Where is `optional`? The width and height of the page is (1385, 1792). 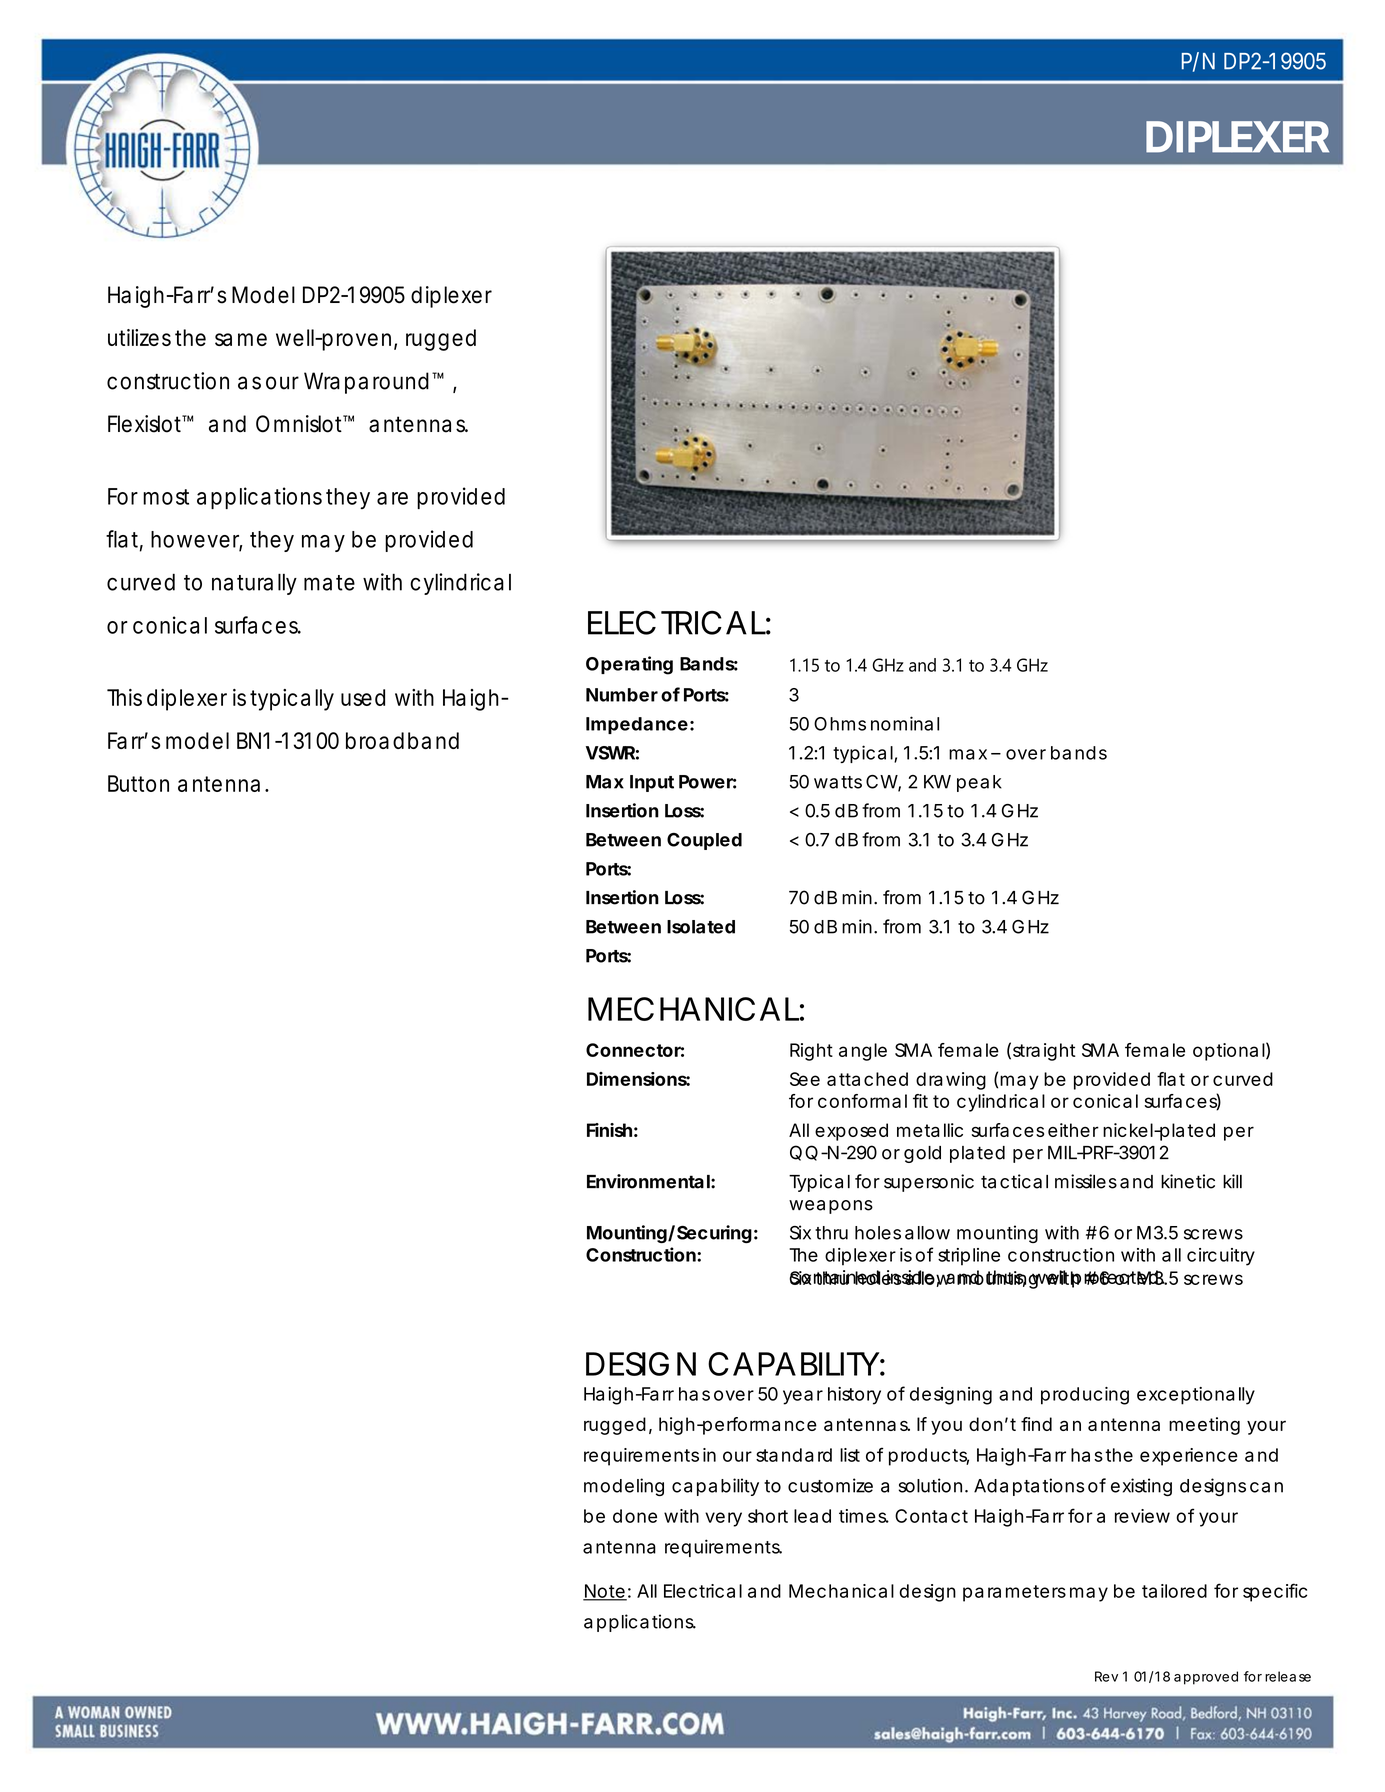 optional is located at coordinates (1229, 1052).
